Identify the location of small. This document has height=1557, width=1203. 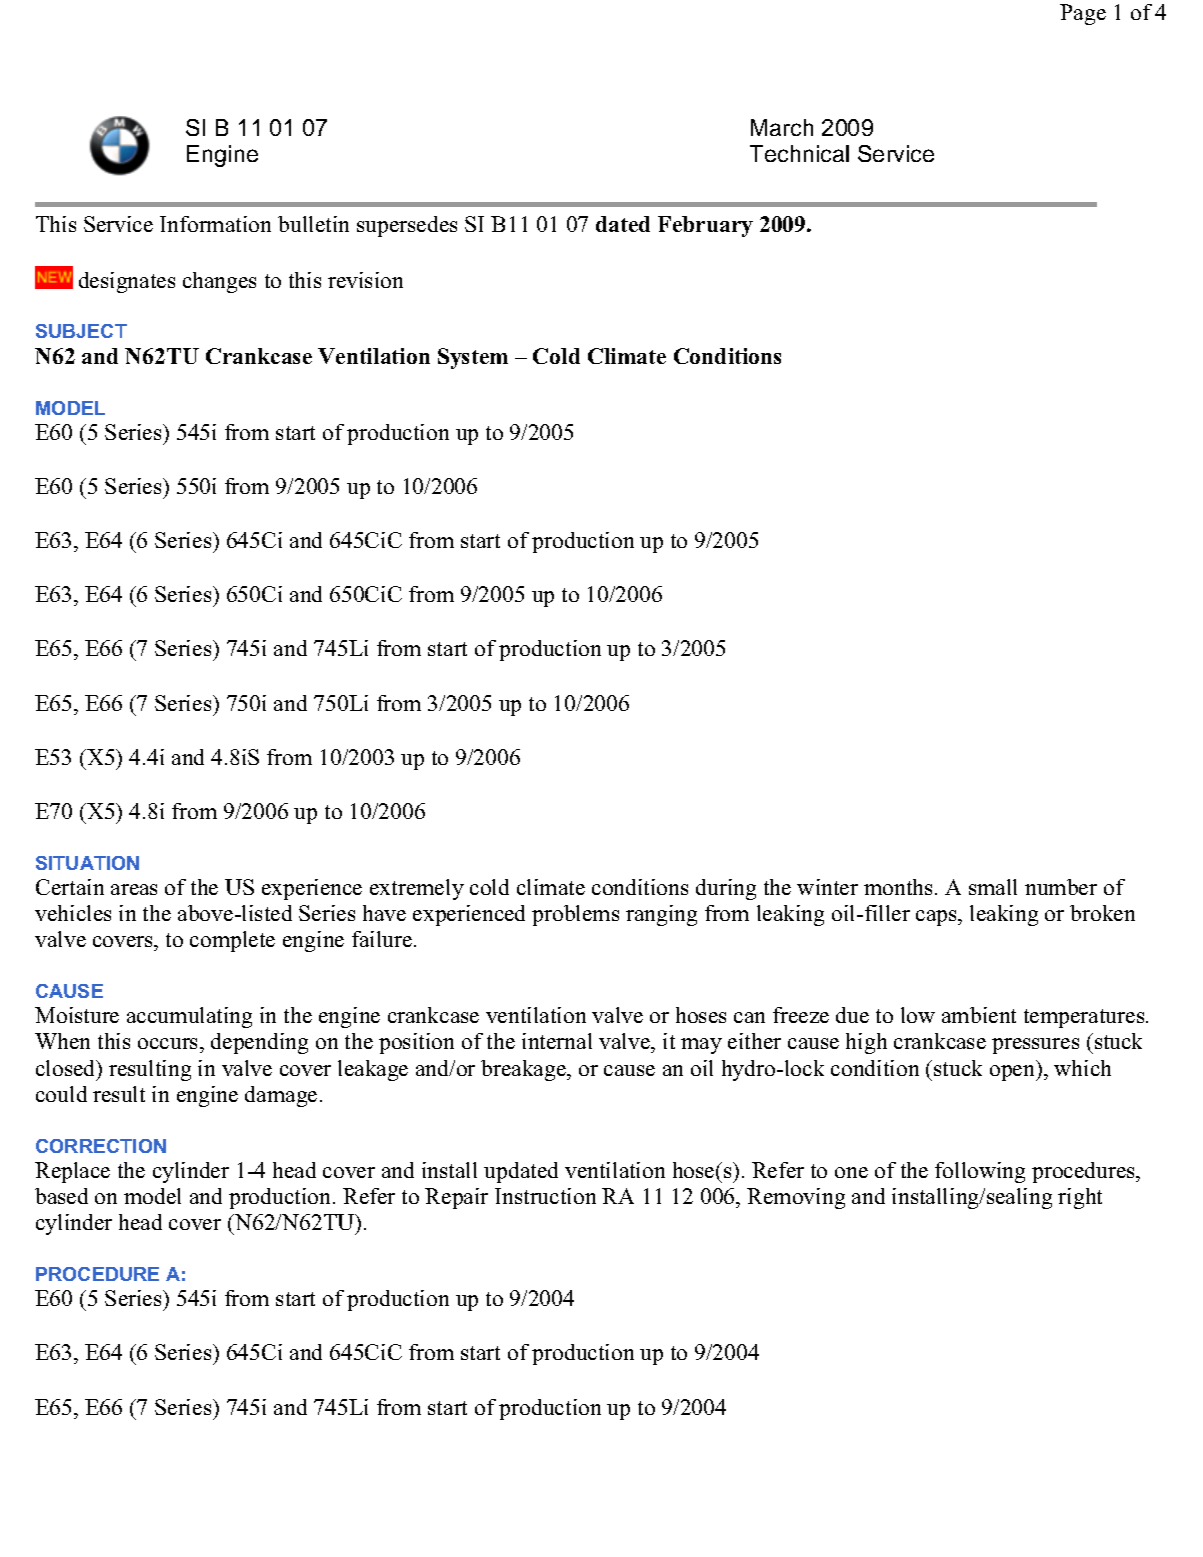
(993, 887).
